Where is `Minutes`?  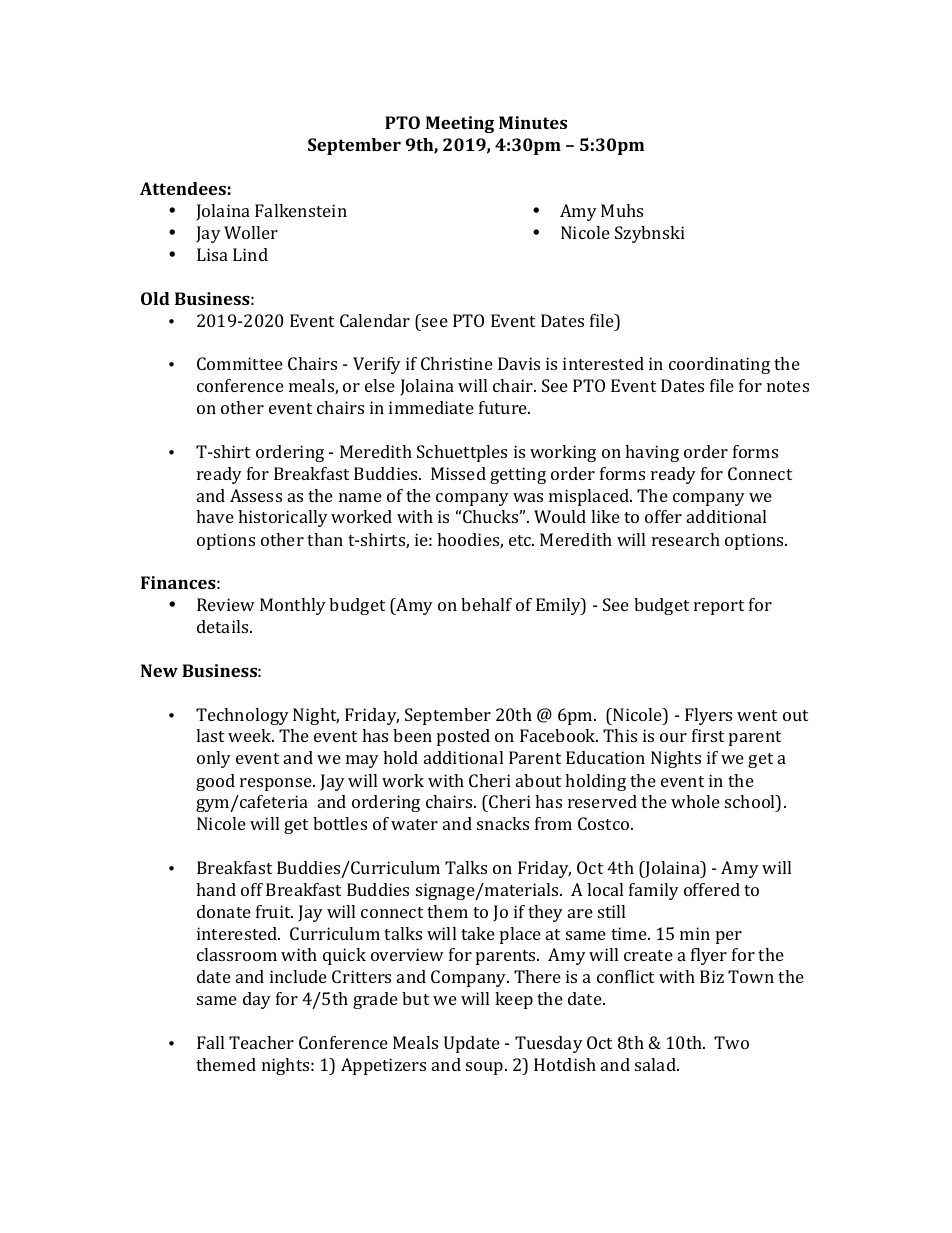 Minutes is located at coordinates (533, 122).
